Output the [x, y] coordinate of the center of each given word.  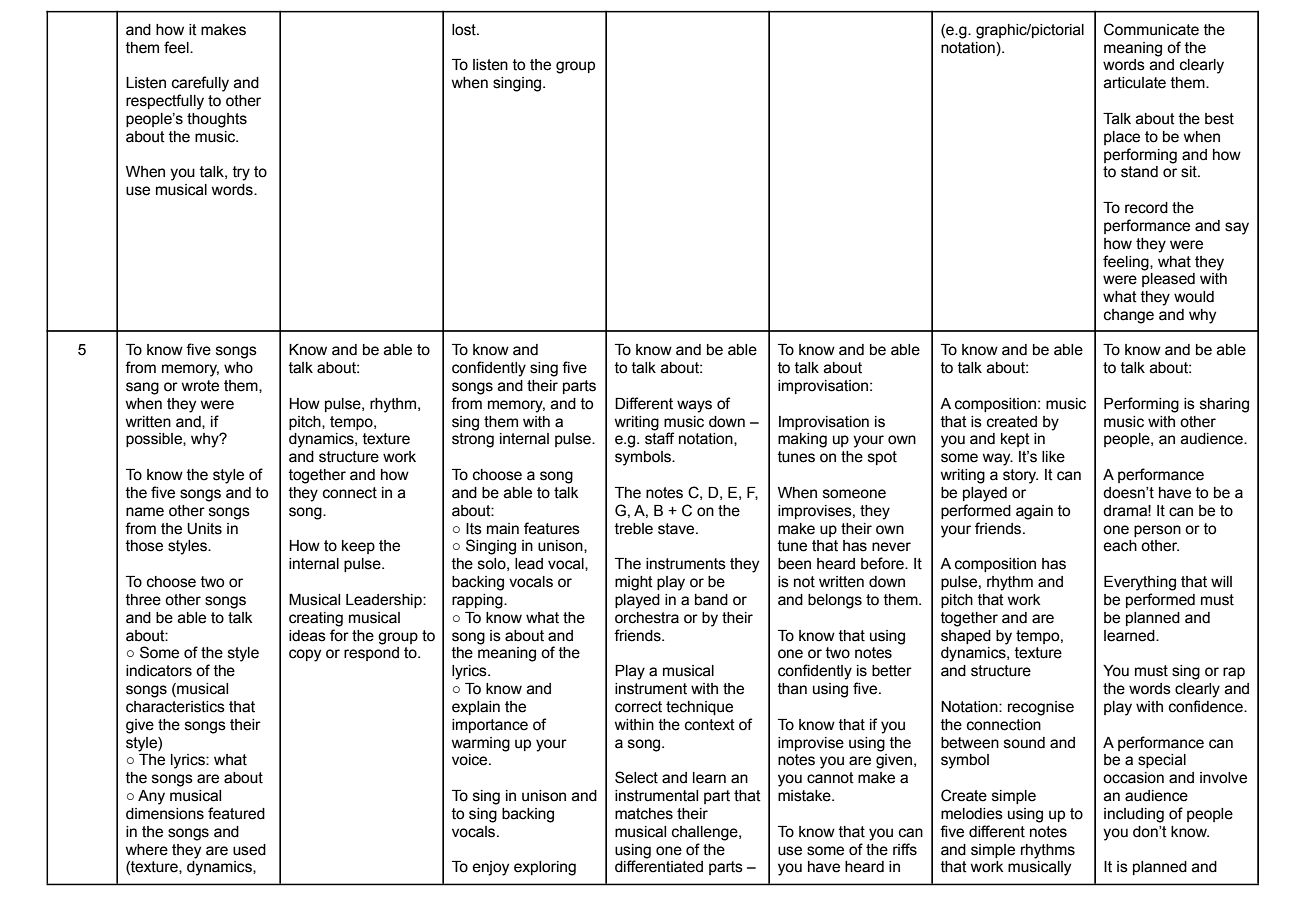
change [1129, 316]
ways [694, 406]
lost [465, 30]
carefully [200, 84]
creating [316, 619]
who [238, 368]
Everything [1140, 583]
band [711, 600]
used [249, 850]
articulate [1135, 83]
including [1134, 815]
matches [644, 814]
